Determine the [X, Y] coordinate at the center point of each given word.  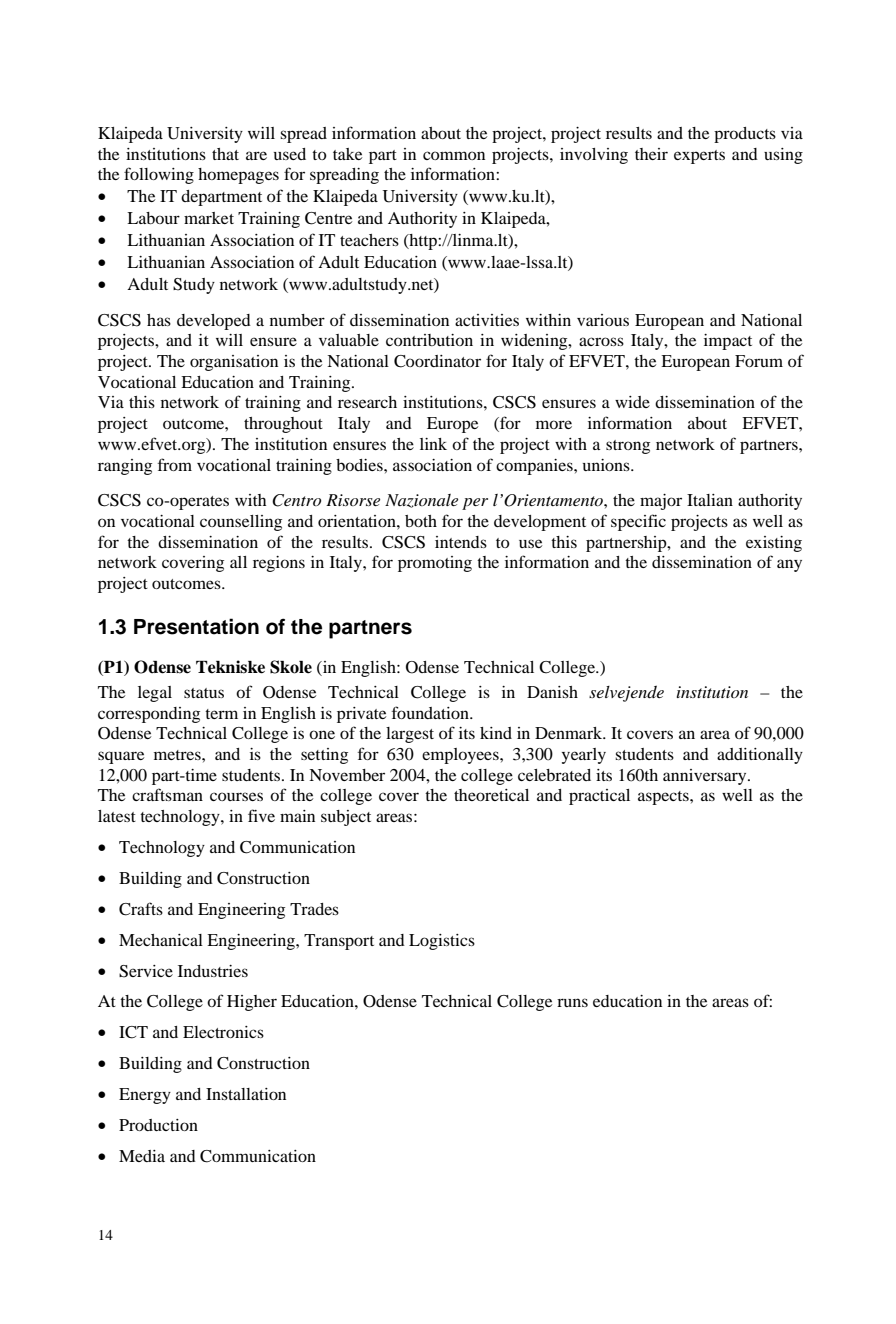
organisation [234, 363]
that [225, 154]
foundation [431, 712]
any [789, 565]
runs [572, 1002]
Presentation [196, 626]
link [433, 444]
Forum [759, 361]
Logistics [442, 942]
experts [699, 157]
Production [158, 1125]
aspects [664, 798]
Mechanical [161, 940]
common [454, 155]
